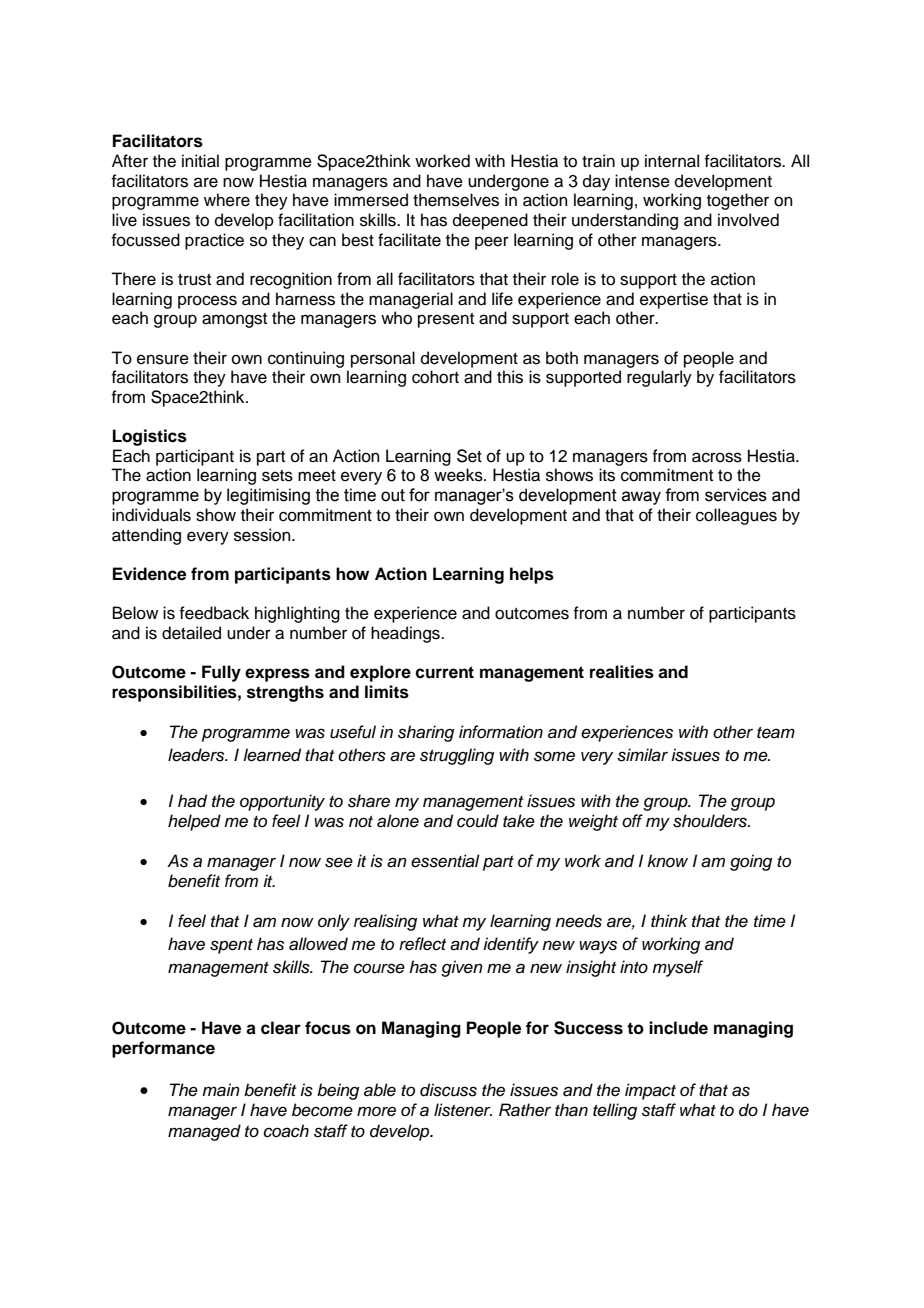 This screenshot has width=924, height=1308. I want to click on services, so click(736, 495).
